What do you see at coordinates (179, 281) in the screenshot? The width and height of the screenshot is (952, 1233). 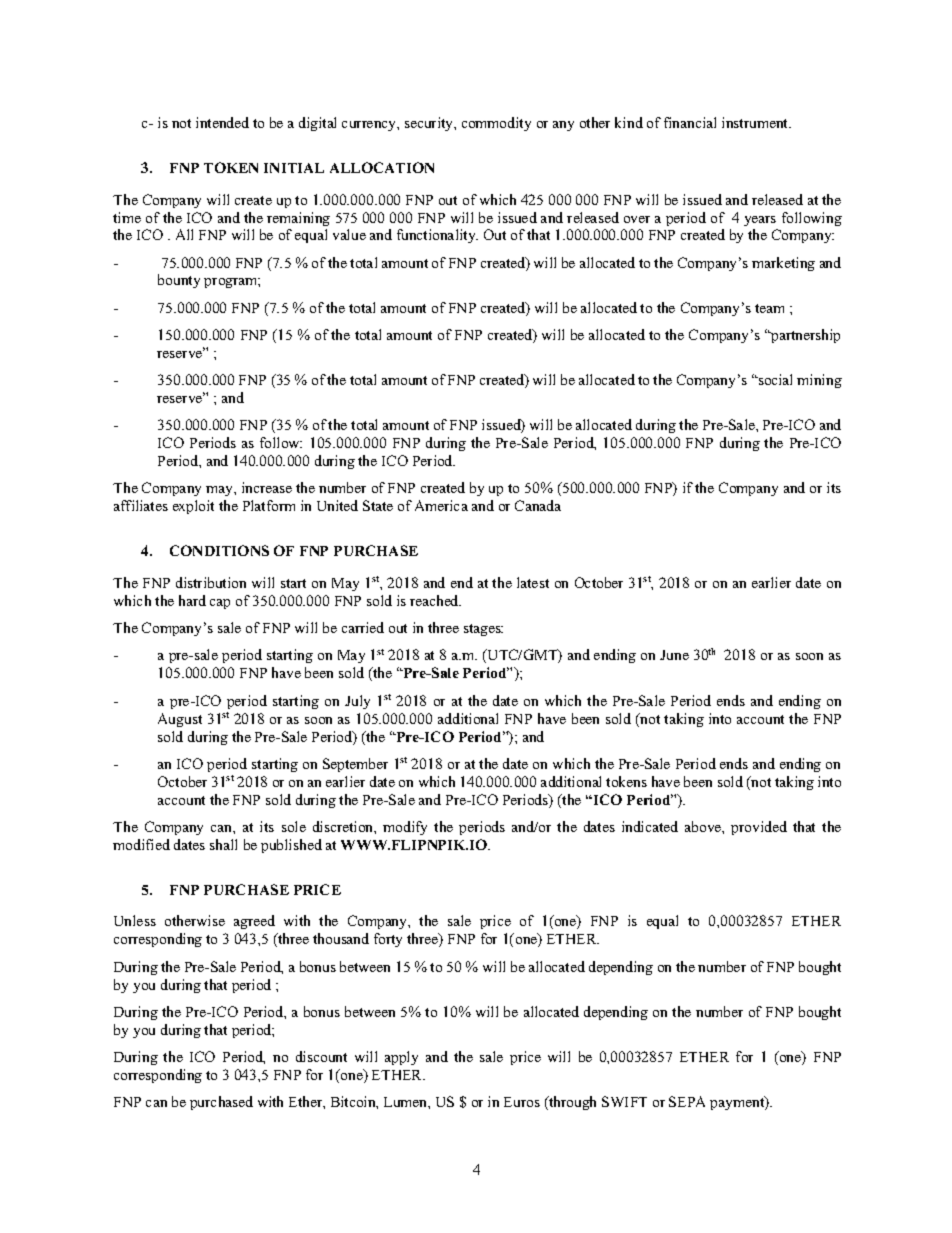 I see `bounty` at bounding box center [179, 281].
